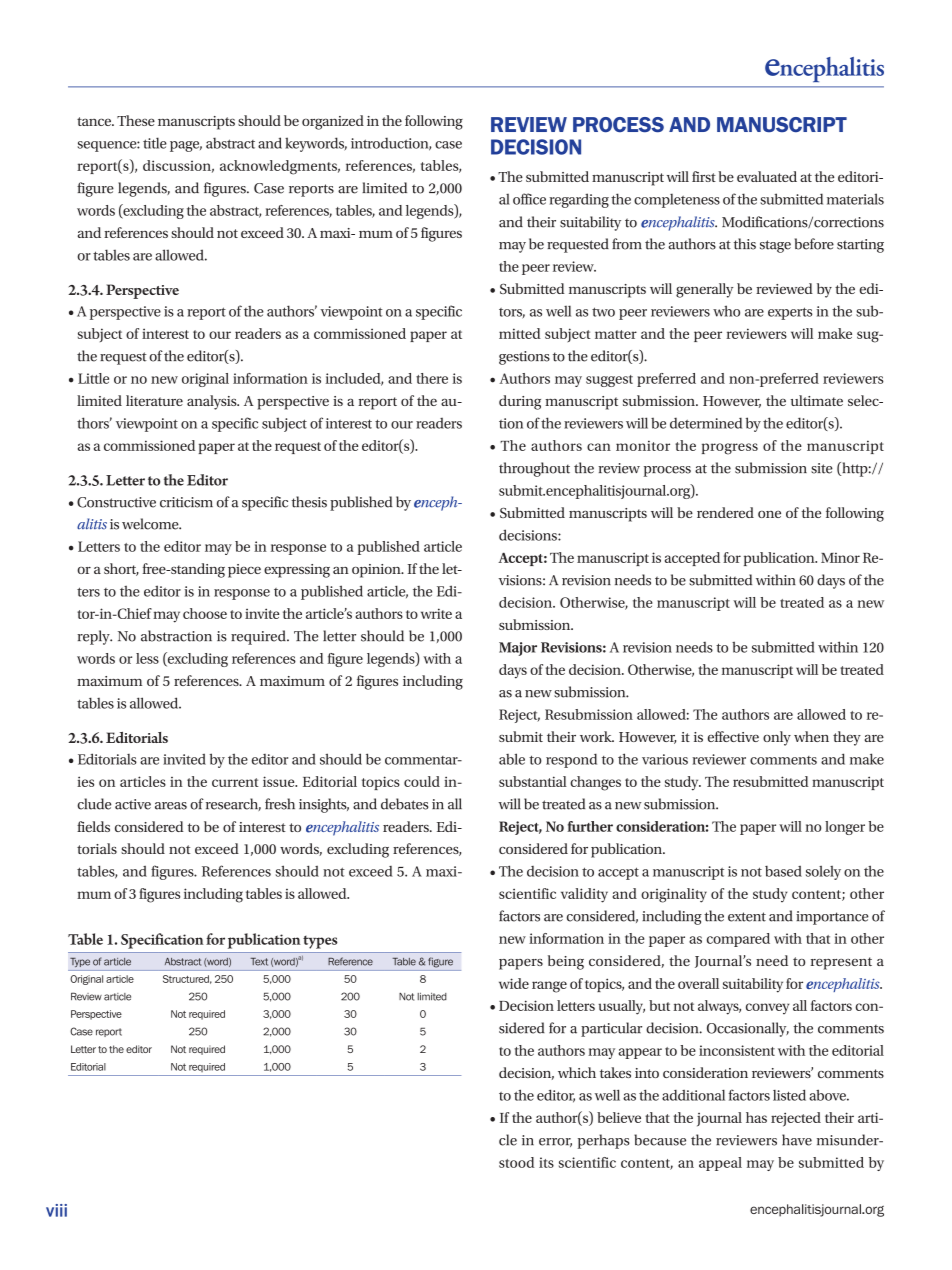 The width and height of the image is (952, 1270). What do you see at coordinates (333, 122) in the image?
I see `organized` at bounding box center [333, 122].
